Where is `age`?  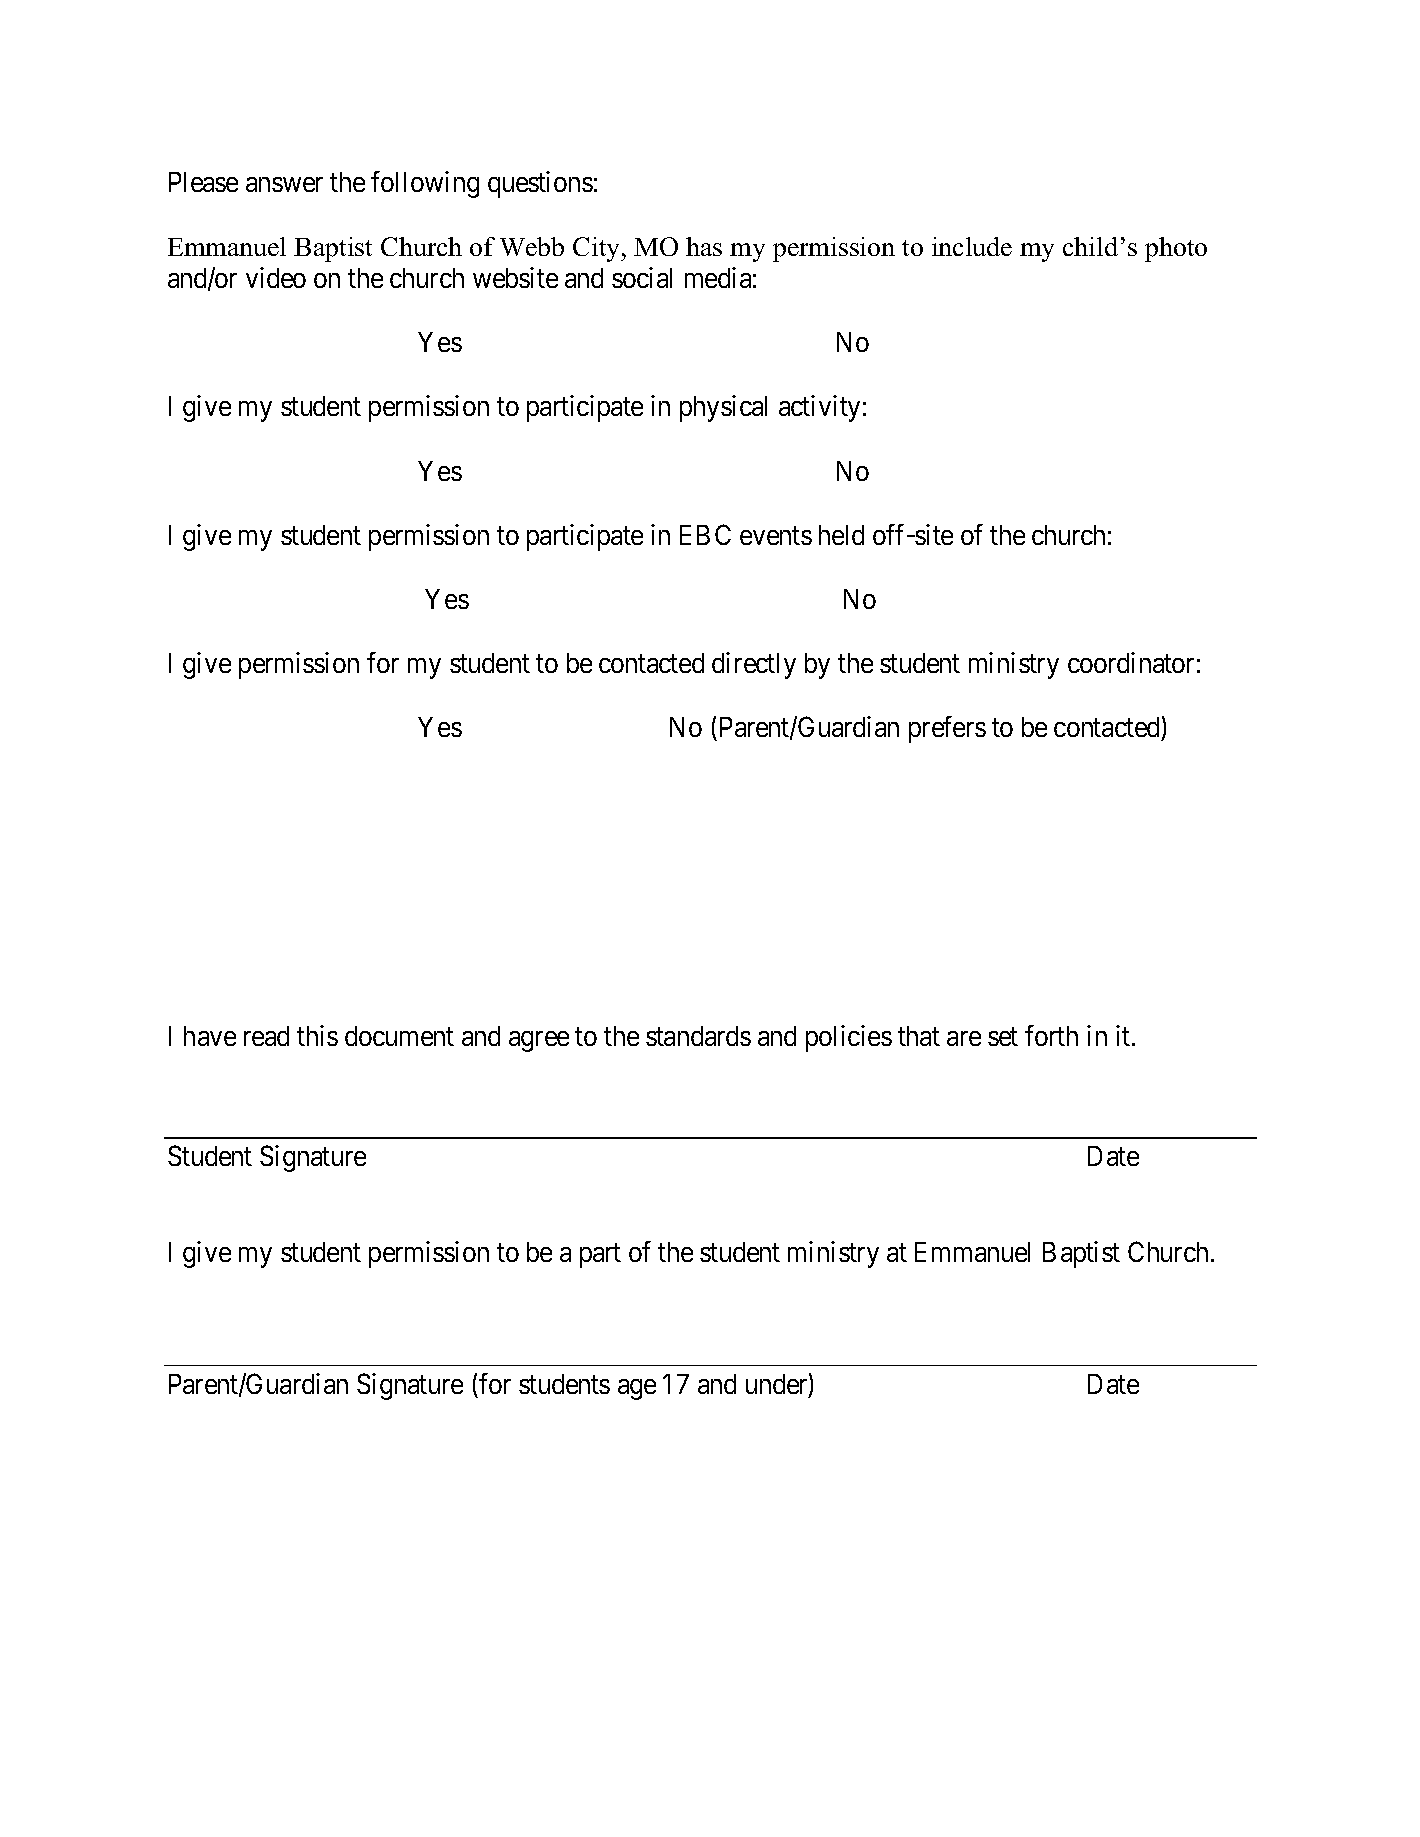
age is located at coordinates (637, 1389).
